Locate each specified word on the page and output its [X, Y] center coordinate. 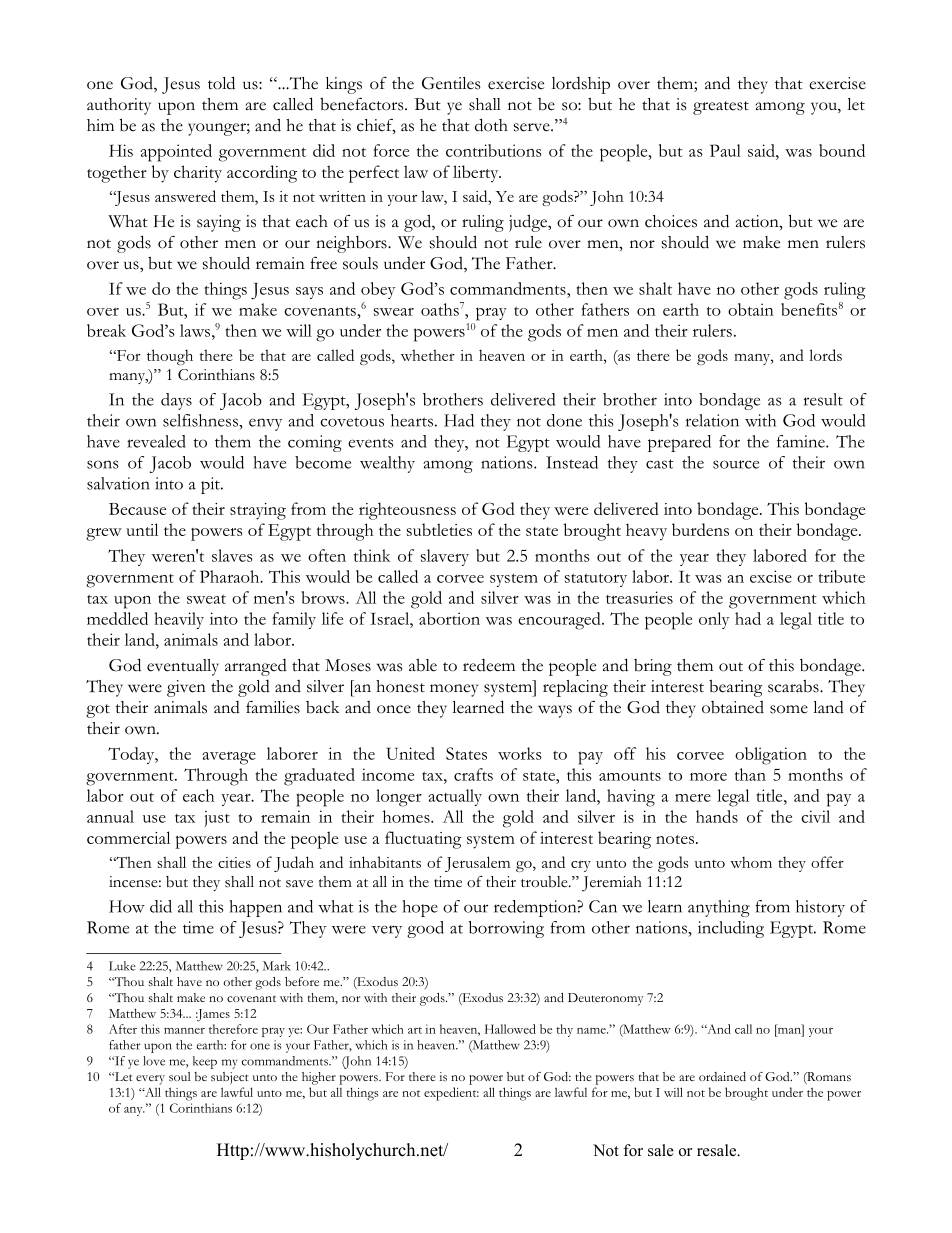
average [229, 758]
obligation [771, 756]
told [221, 83]
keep [205, 1062]
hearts [412, 420]
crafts [473, 774]
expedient [451, 1094]
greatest [721, 108]
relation [712, 420]
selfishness [201, 420]
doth [491, 125]
